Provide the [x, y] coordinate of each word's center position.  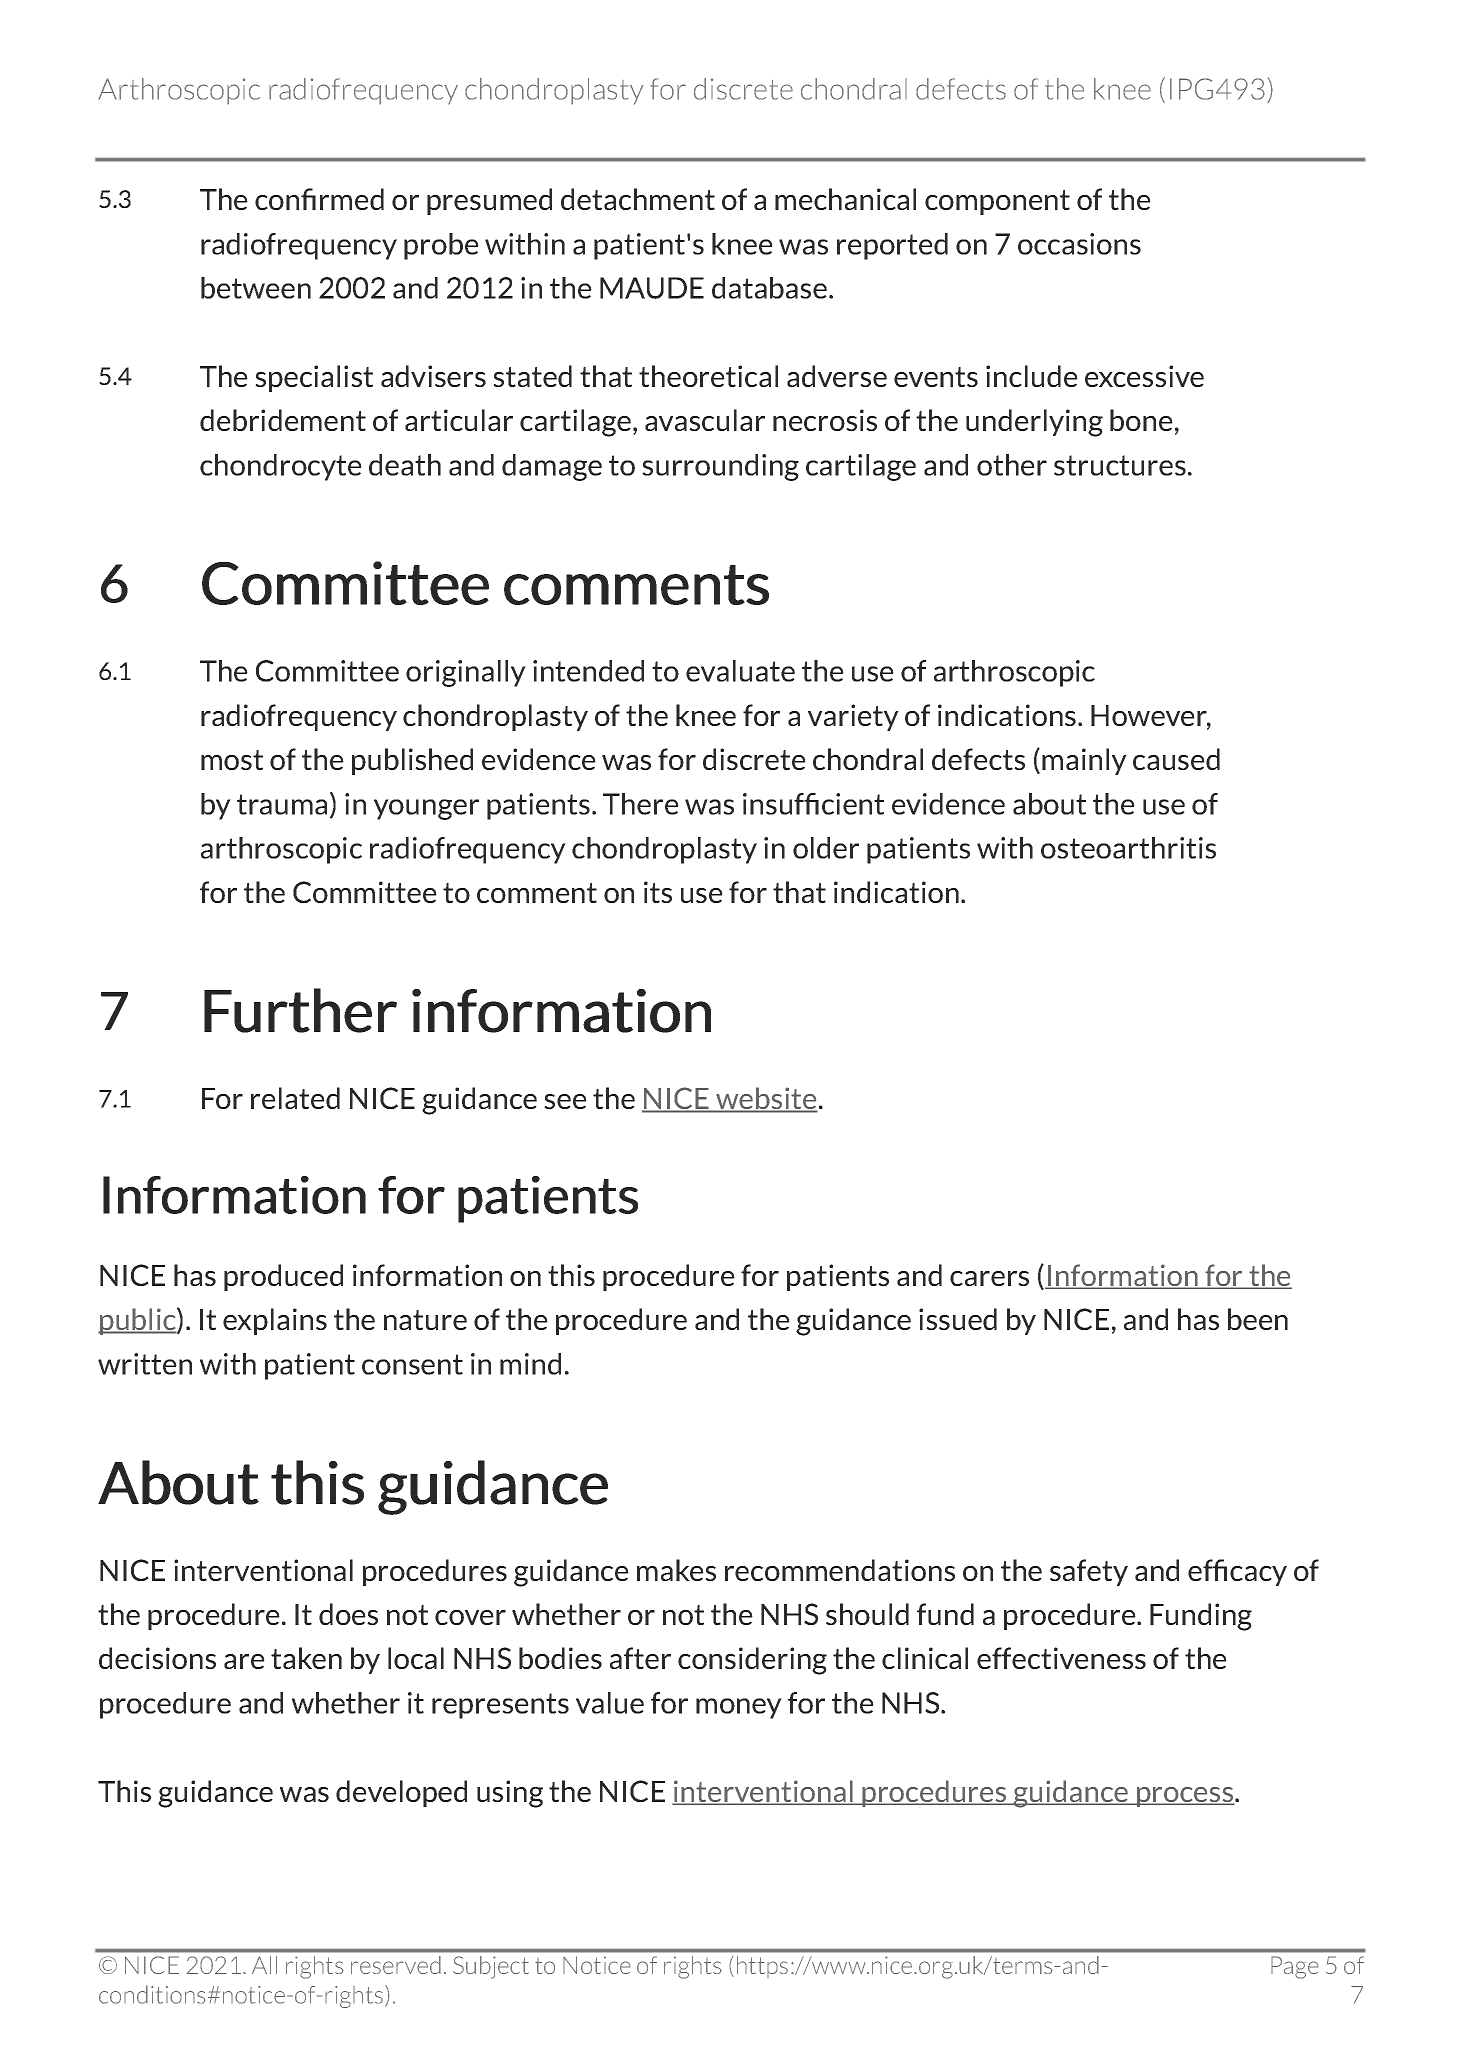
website [766, 1099]
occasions [1079, 244]
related [295, 1098]
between [256, 288]
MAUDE [652, 288]
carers [989, 1278]
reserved [396, 1965]
